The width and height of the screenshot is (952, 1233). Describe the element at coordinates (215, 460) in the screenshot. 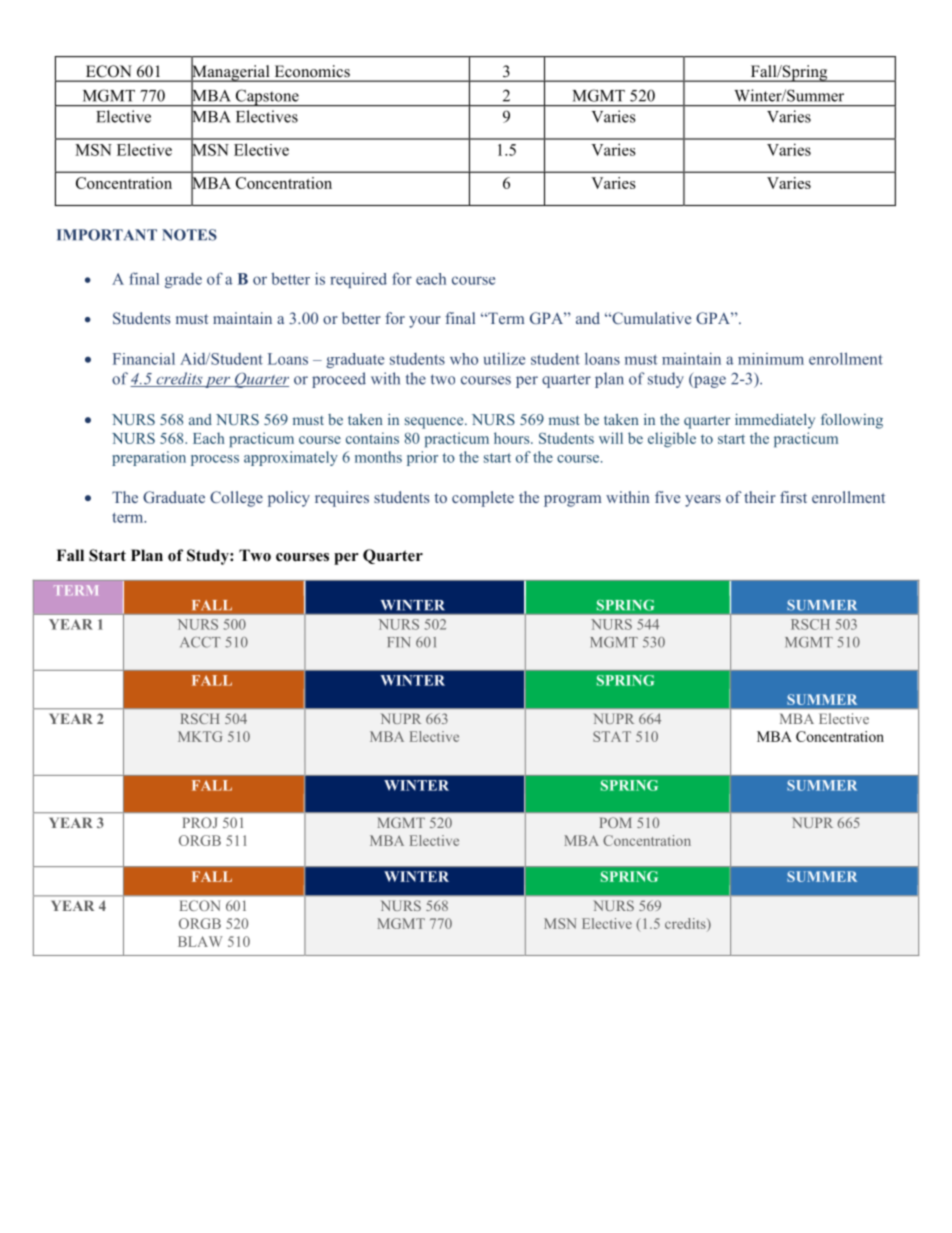

I see `process` at that location.
